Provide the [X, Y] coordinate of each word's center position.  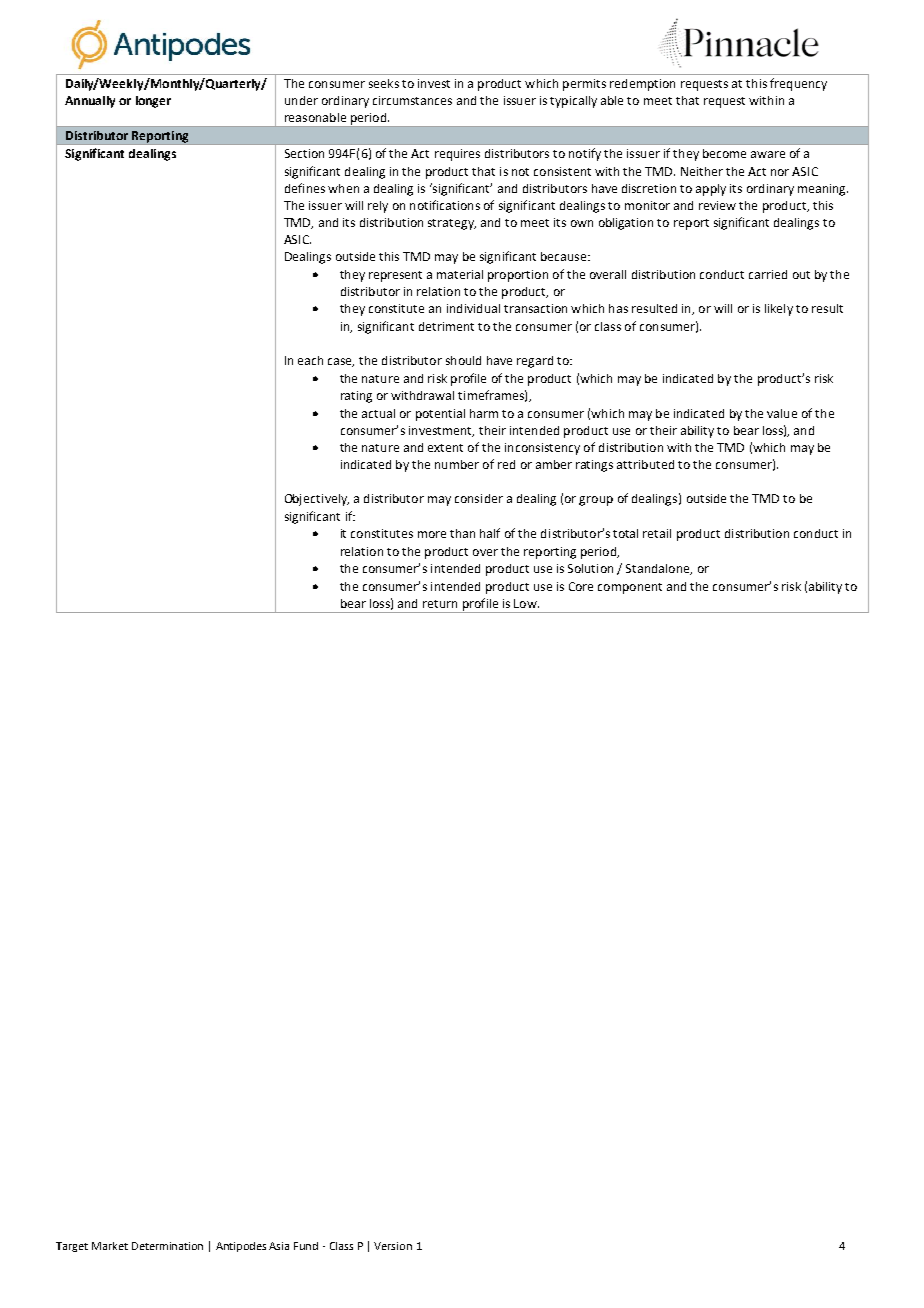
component [630, 588]
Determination [167, 1246]
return [440, 604]
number [457, 464]
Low [526, 603]
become [724, 153]
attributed [645, 464]
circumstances [412, 100]
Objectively [317, 500]
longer [153, 102]
